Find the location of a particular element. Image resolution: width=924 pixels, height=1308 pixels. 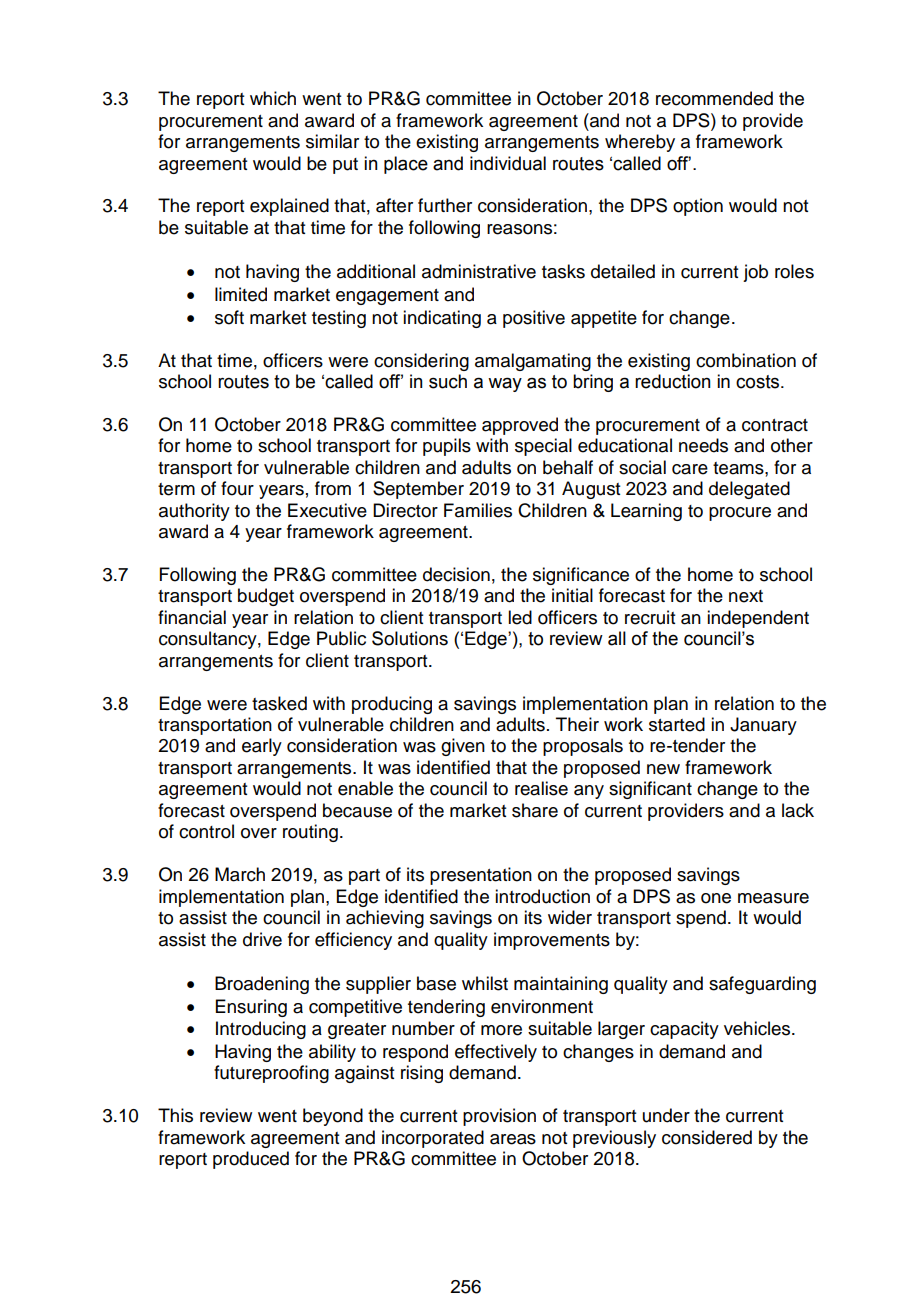

which is located at coordinates (273, 98).
